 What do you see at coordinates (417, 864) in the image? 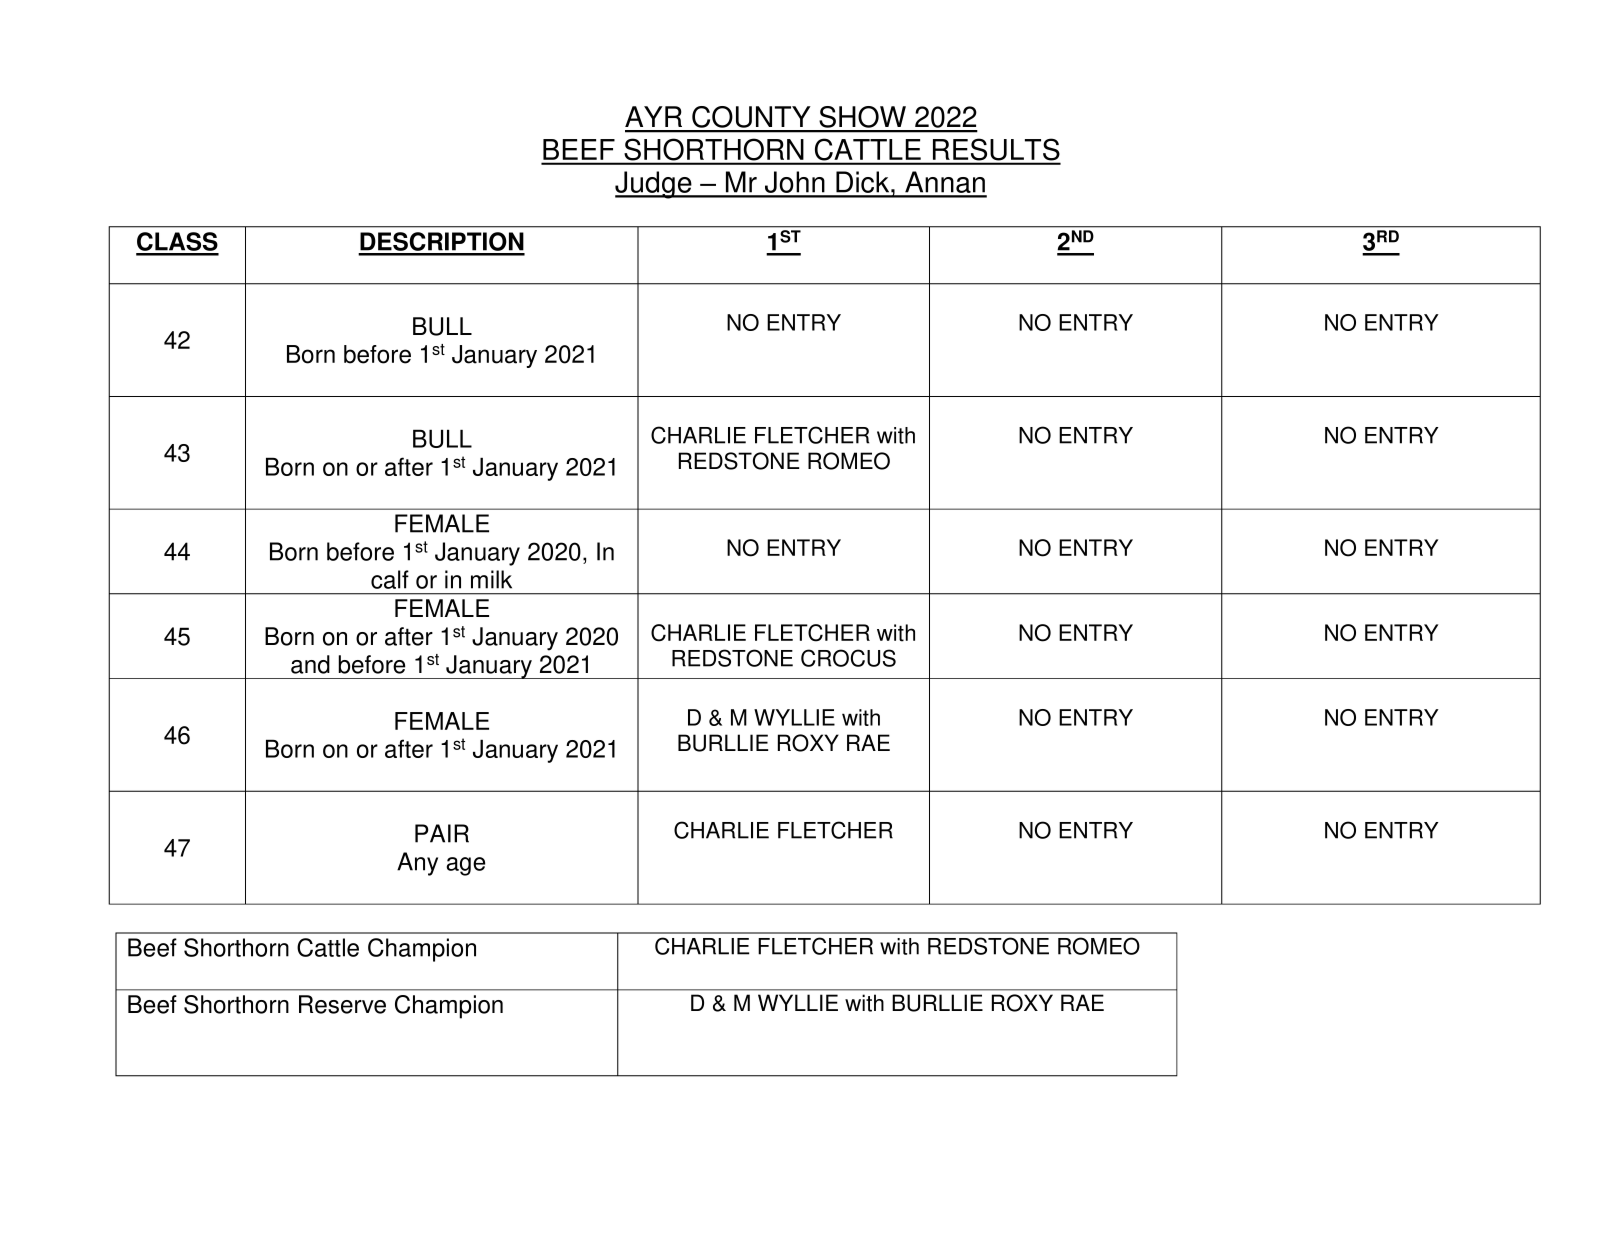
I see `Any` at bounding box center [417, 864].
